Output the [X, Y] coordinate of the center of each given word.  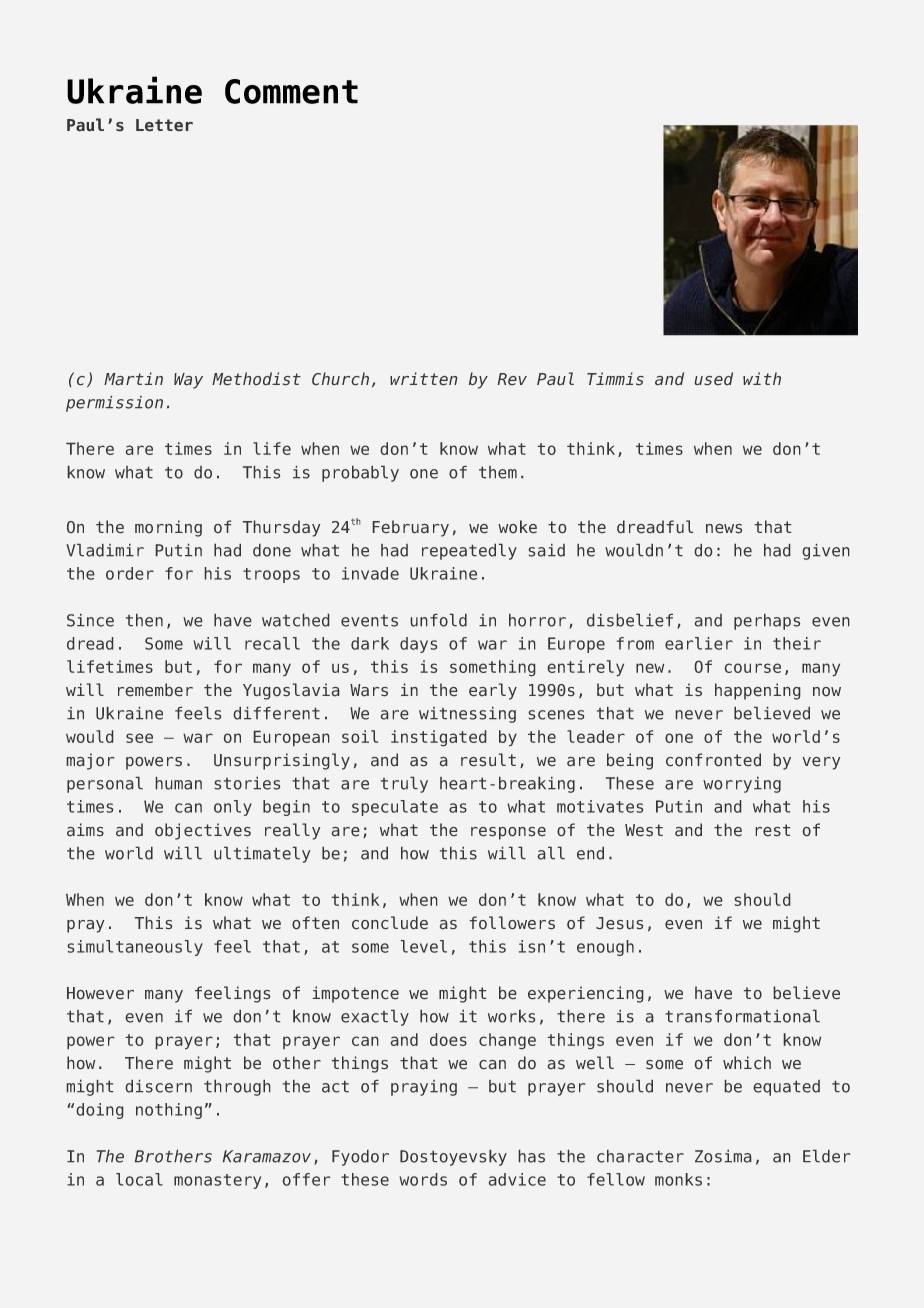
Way [188, 381]
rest [773, 830]
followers [512, 922]
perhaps [767, 622]
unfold [439, 620]
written [423, 378]
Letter [164, 125]
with [762, 378]
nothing [169, 1111]
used [714, 378]
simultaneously [135, 948]
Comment [291, 91]
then [144, 620]
